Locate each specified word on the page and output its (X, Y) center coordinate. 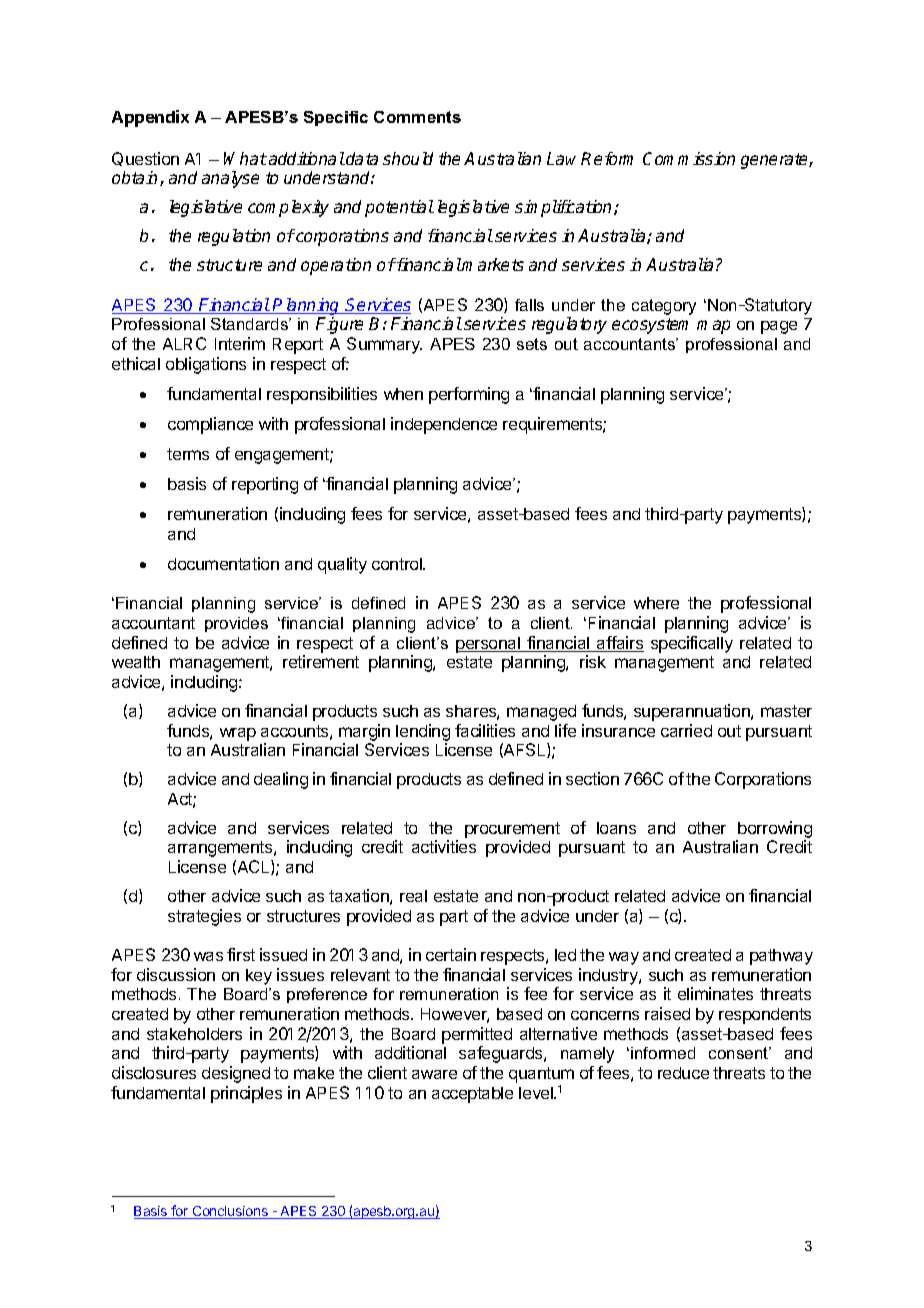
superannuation (693, 712)
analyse (230, 179)
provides (236, 624)
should (408, 158)
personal (489, 645)
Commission (689, 158)
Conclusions (230, 1212)
